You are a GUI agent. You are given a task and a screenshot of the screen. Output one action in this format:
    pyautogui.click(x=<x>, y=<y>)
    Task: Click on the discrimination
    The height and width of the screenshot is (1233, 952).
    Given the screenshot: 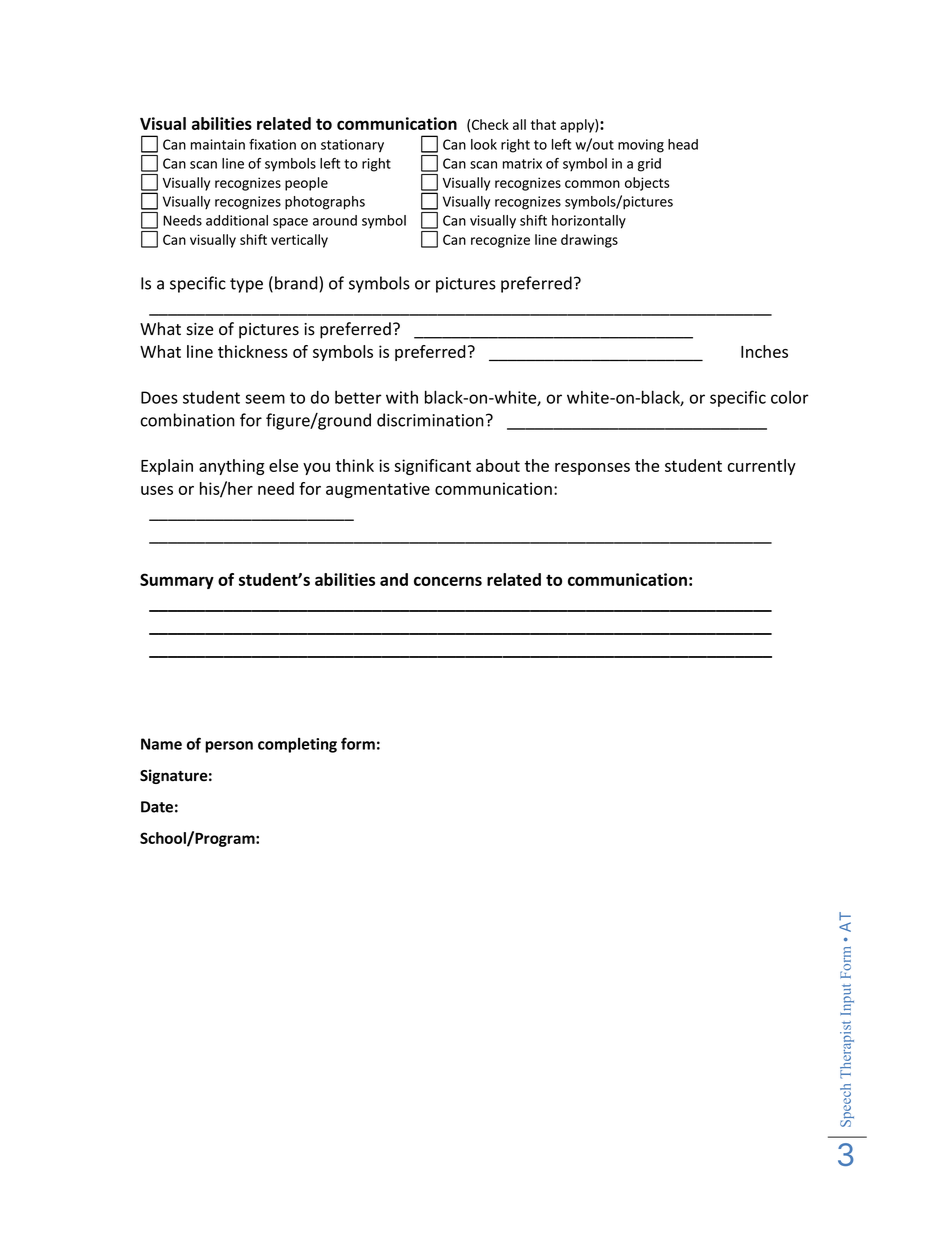 What is the action you would take?
    pyautogui.click(x=430, y=420)
